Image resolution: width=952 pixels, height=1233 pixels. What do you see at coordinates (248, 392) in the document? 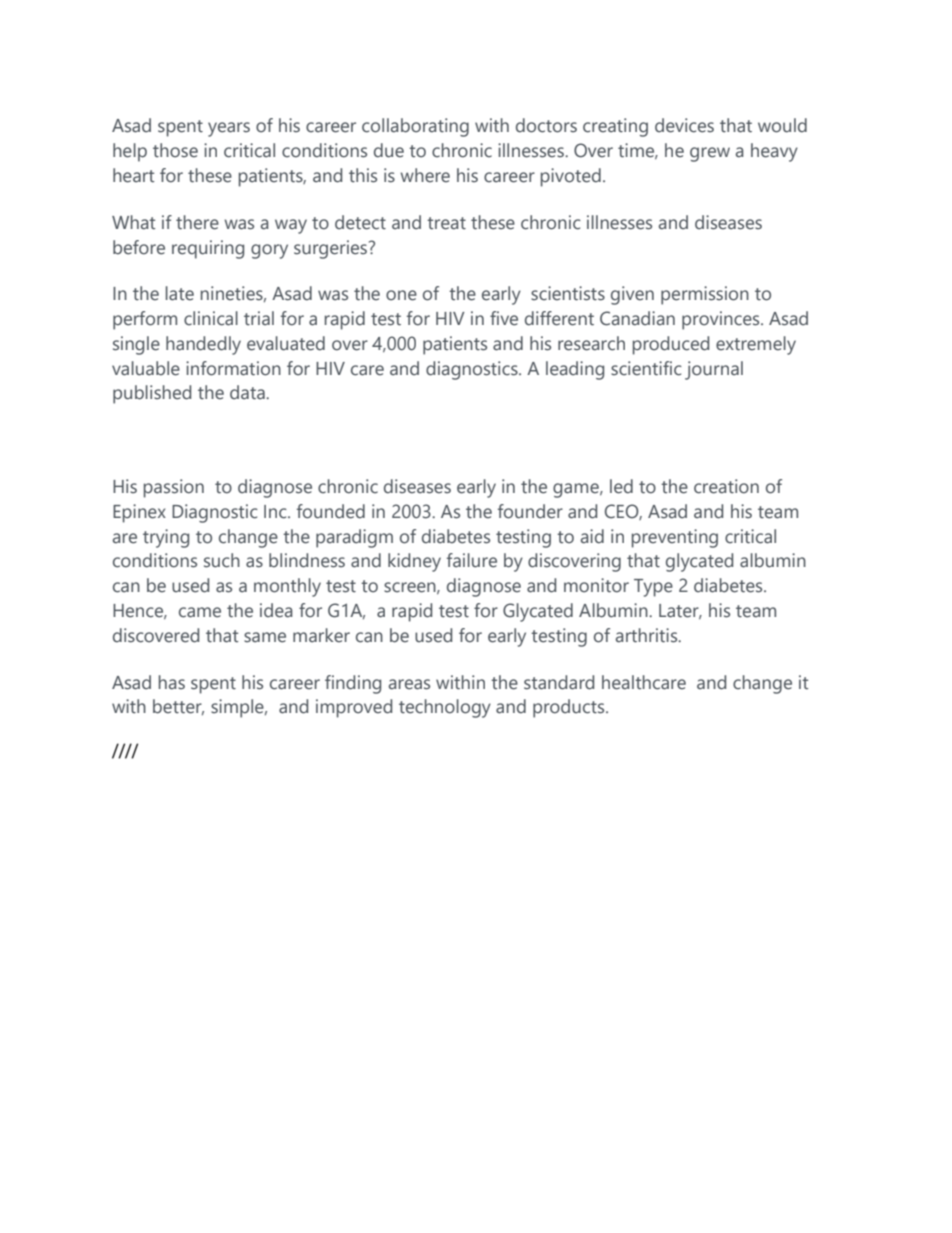
I see `data` at bounding box center [248, 392].
